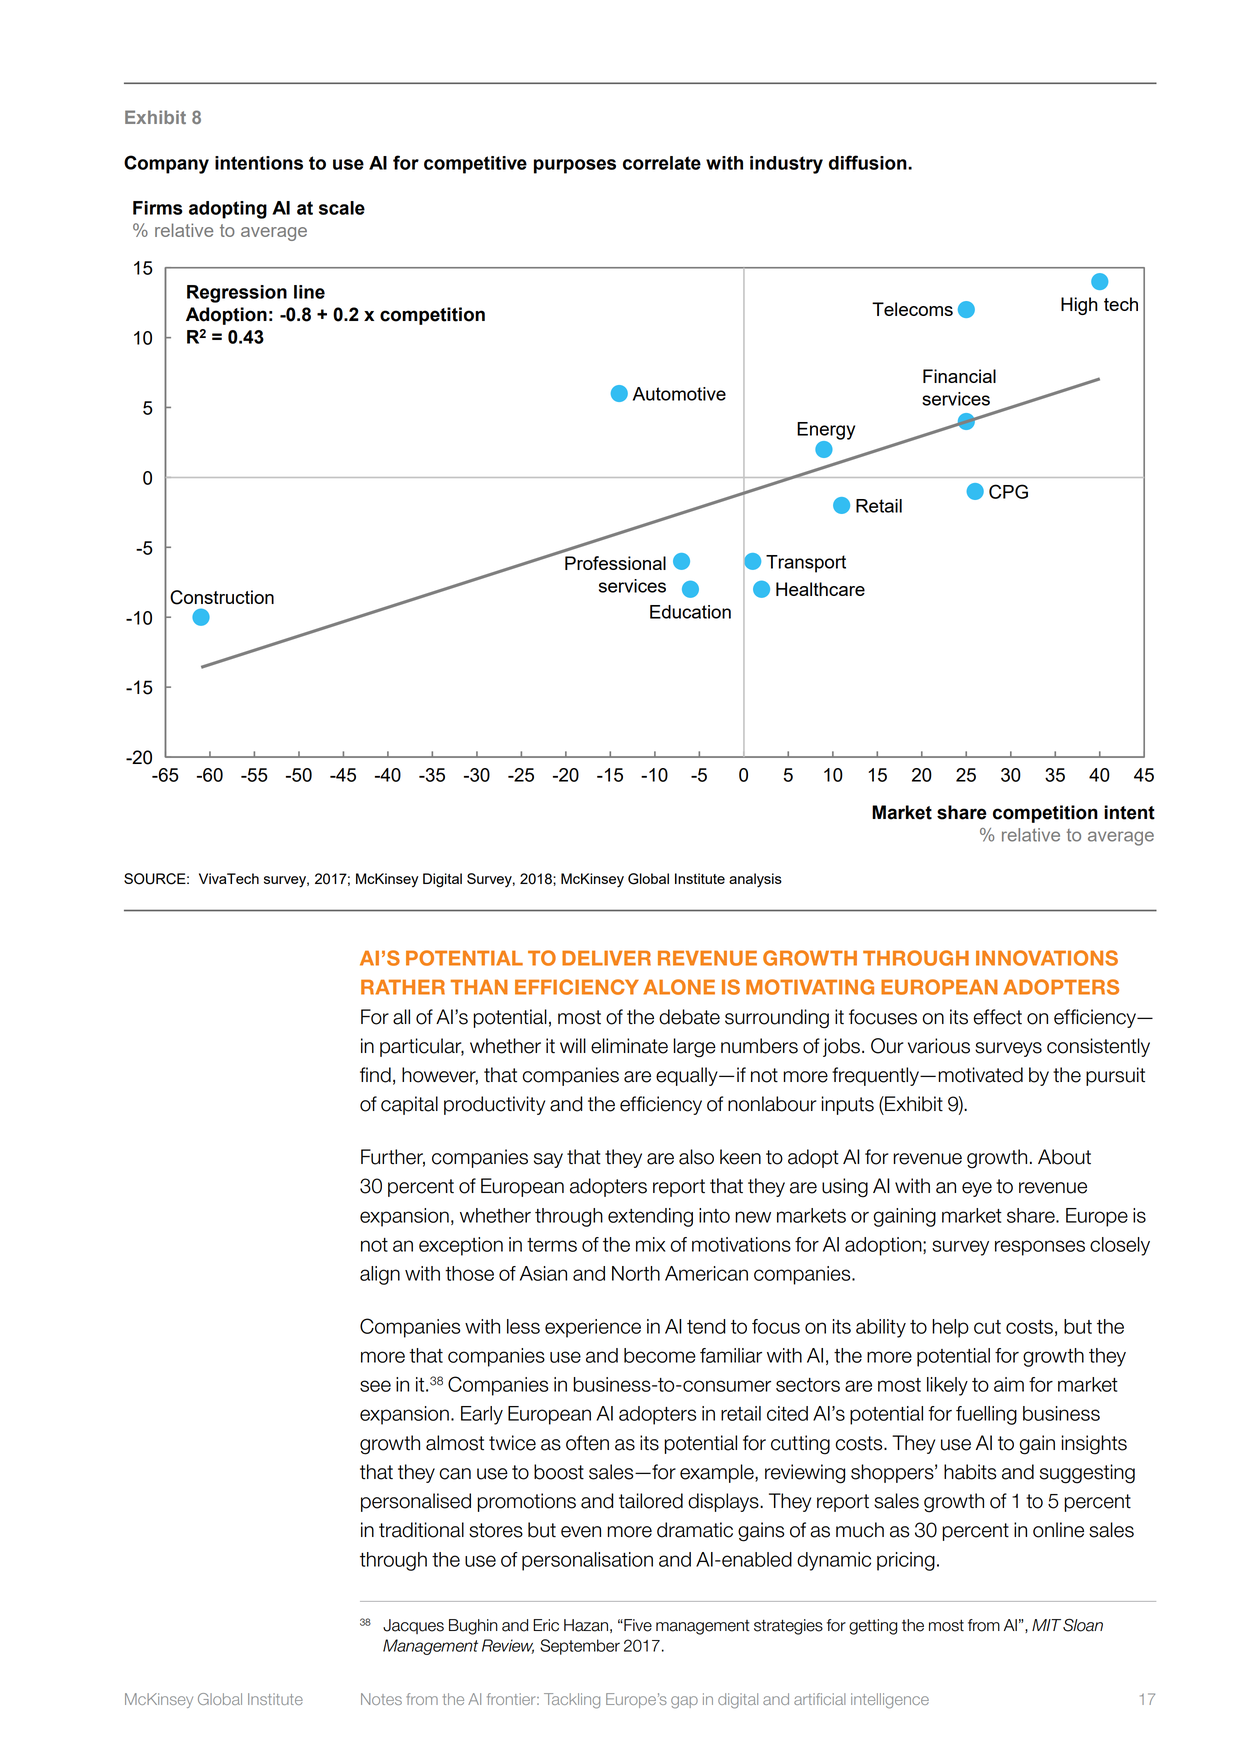 The width and height of the document is (1239, 1752). Describe the element at coordinates (1040, 1248) in the document. I see `responses` at that location.
